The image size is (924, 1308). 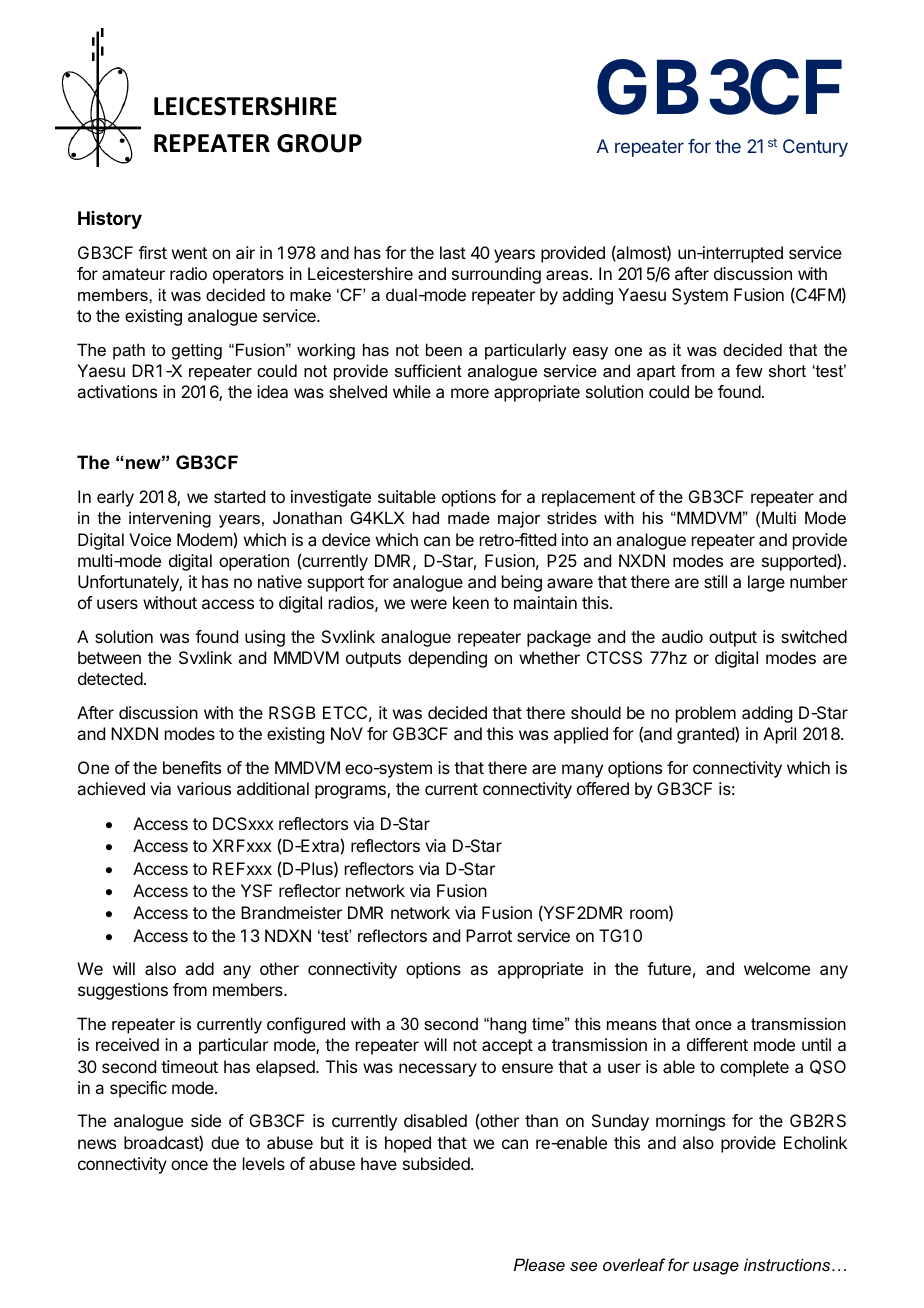 I want to click on levels, so click(x=264, y=1163).
